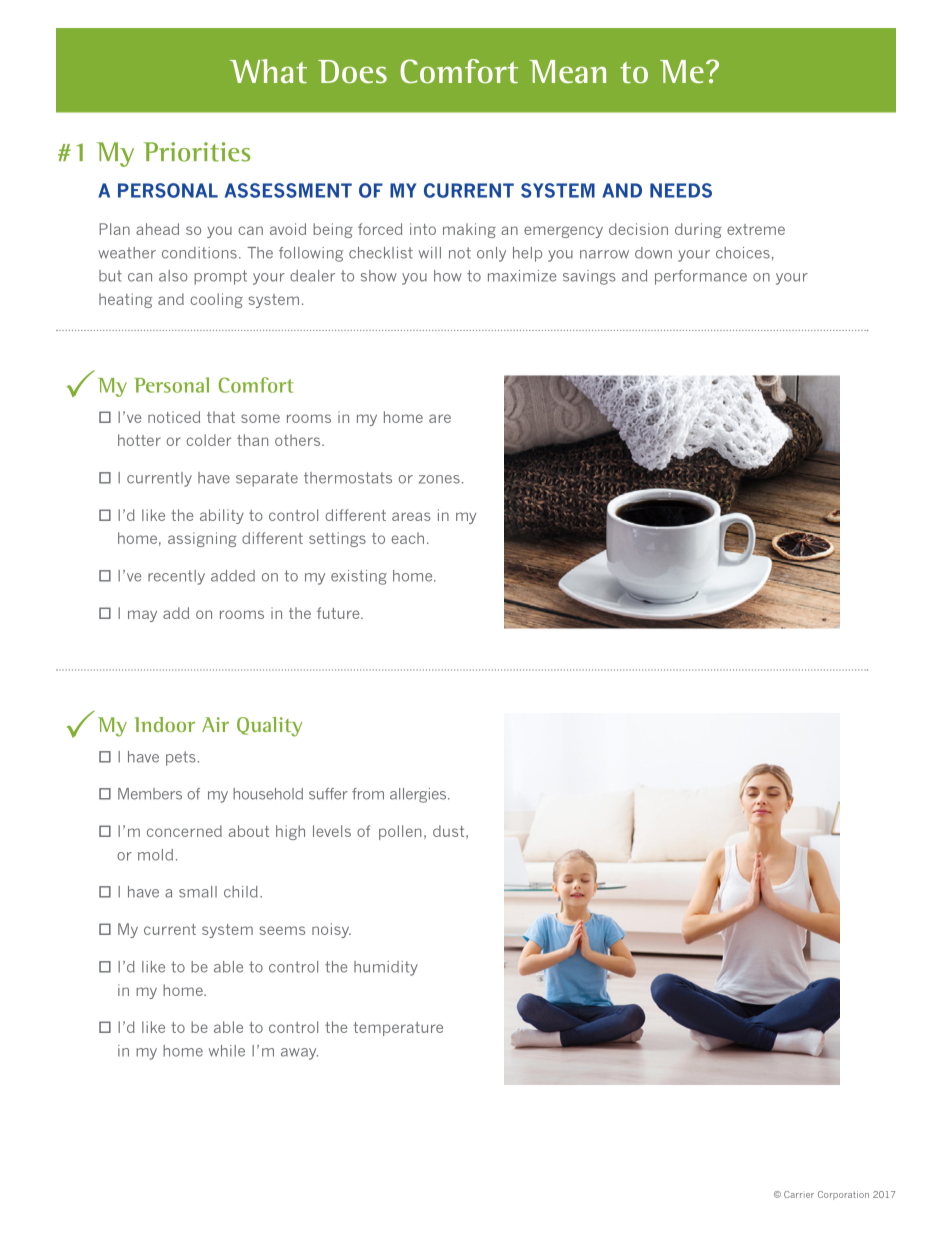  What do you see at coordinates (221, 417) in the document?
I see `that` at bounding box center [221, 417].
